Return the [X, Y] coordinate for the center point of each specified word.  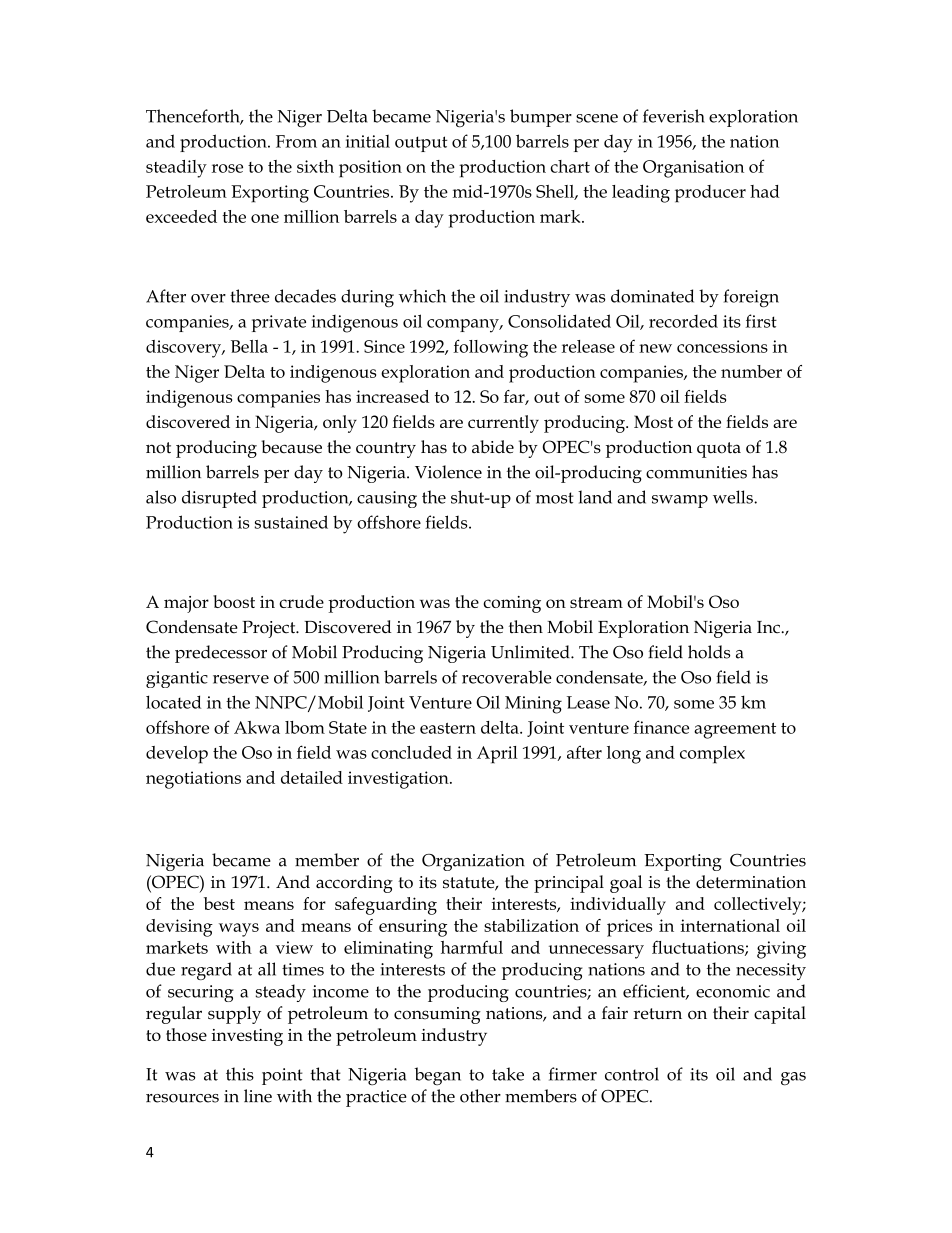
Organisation [693, 169]
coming [512, 604]
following [490, 348]
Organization [473, 862]
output [421, 144]
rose [227, 168]
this [240, 1074]
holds [709, 652]
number [751, 371]
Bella [249, 346]
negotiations [193, 780]
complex [712, 755]
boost [234, 601]
